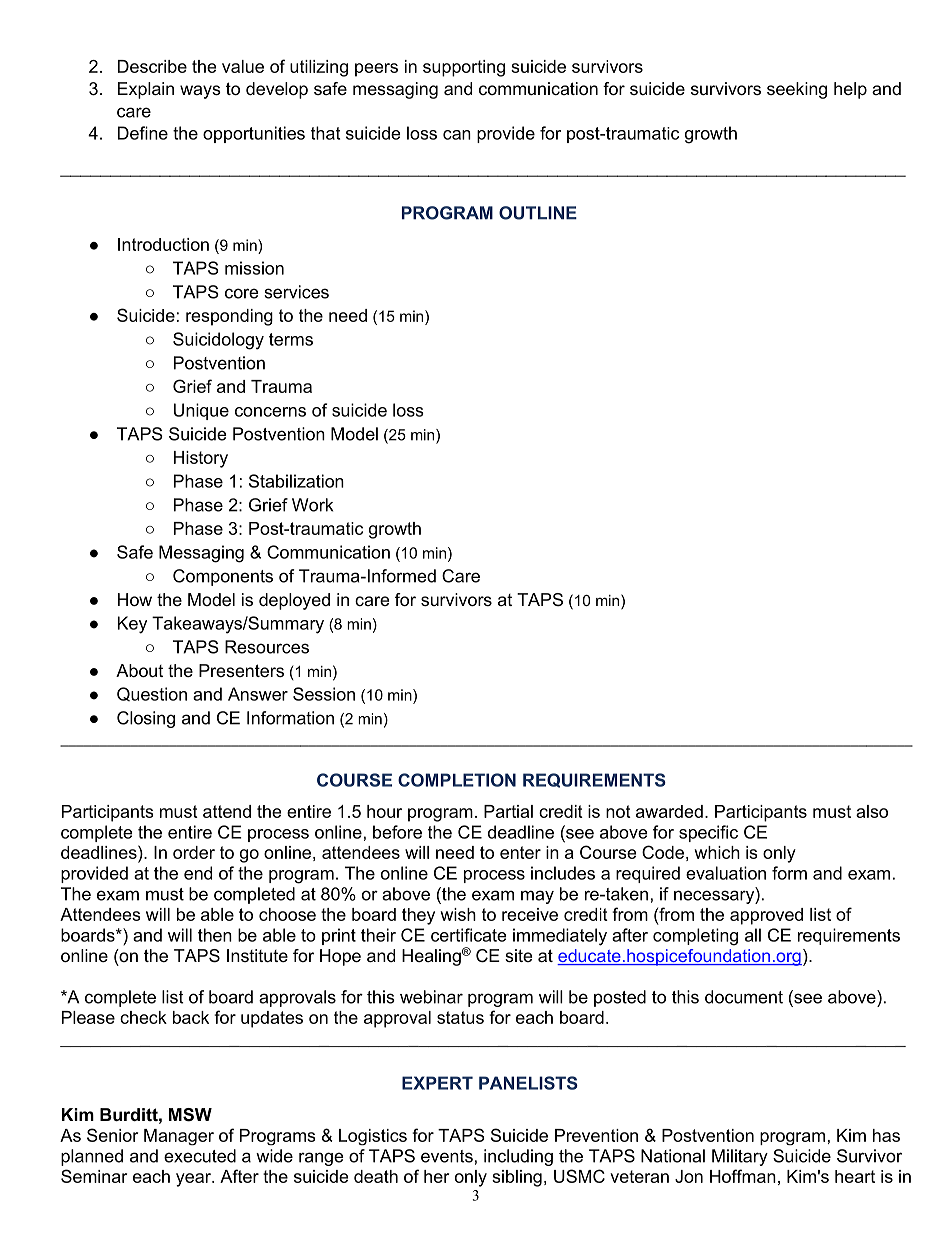  I want to click on History, so click(201, 459).
